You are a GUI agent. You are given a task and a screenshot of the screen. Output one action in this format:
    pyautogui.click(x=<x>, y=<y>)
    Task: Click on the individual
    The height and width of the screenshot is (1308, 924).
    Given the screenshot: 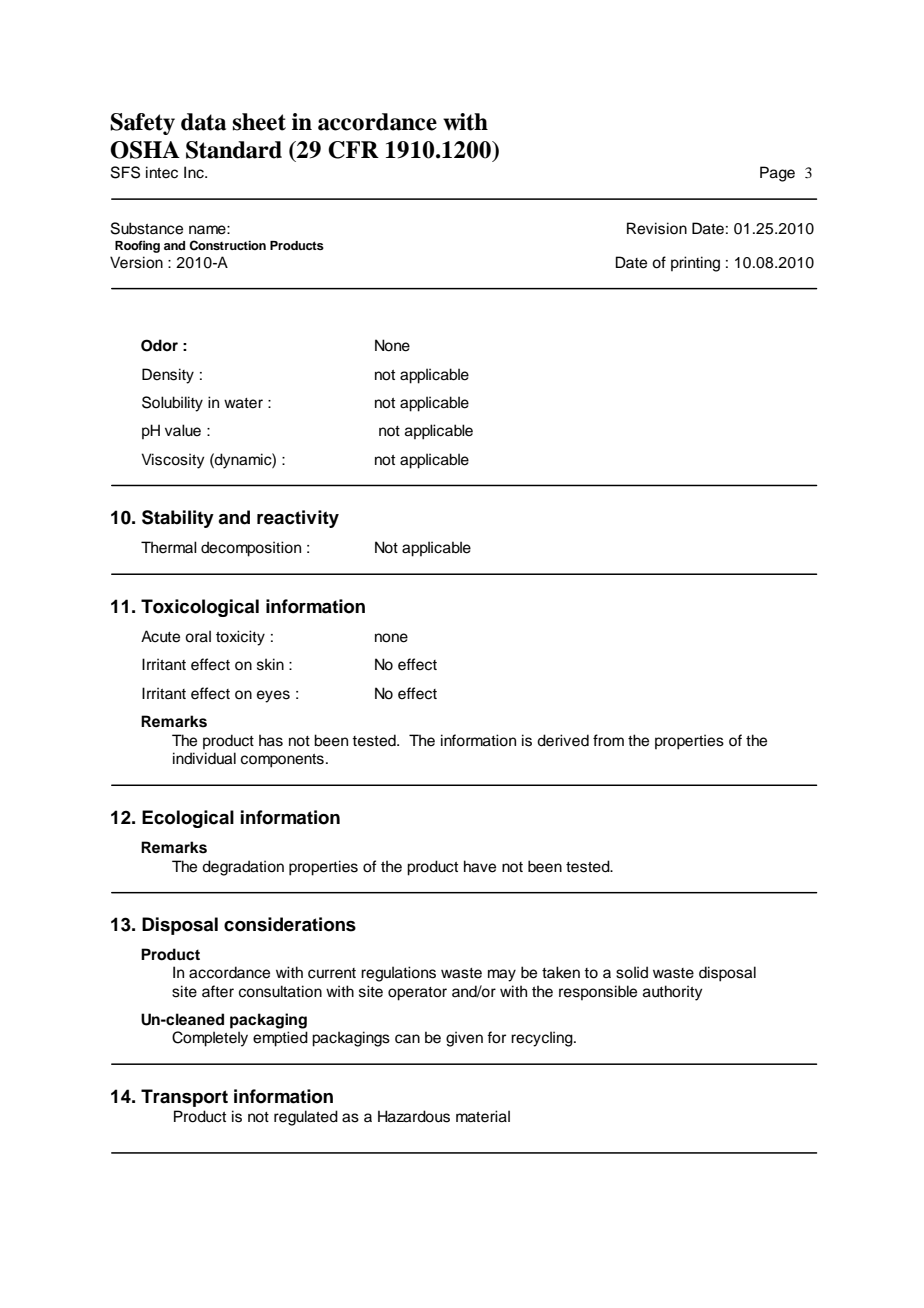 What is the action you would take?
    pyautogui.click(x=204, y=758)
